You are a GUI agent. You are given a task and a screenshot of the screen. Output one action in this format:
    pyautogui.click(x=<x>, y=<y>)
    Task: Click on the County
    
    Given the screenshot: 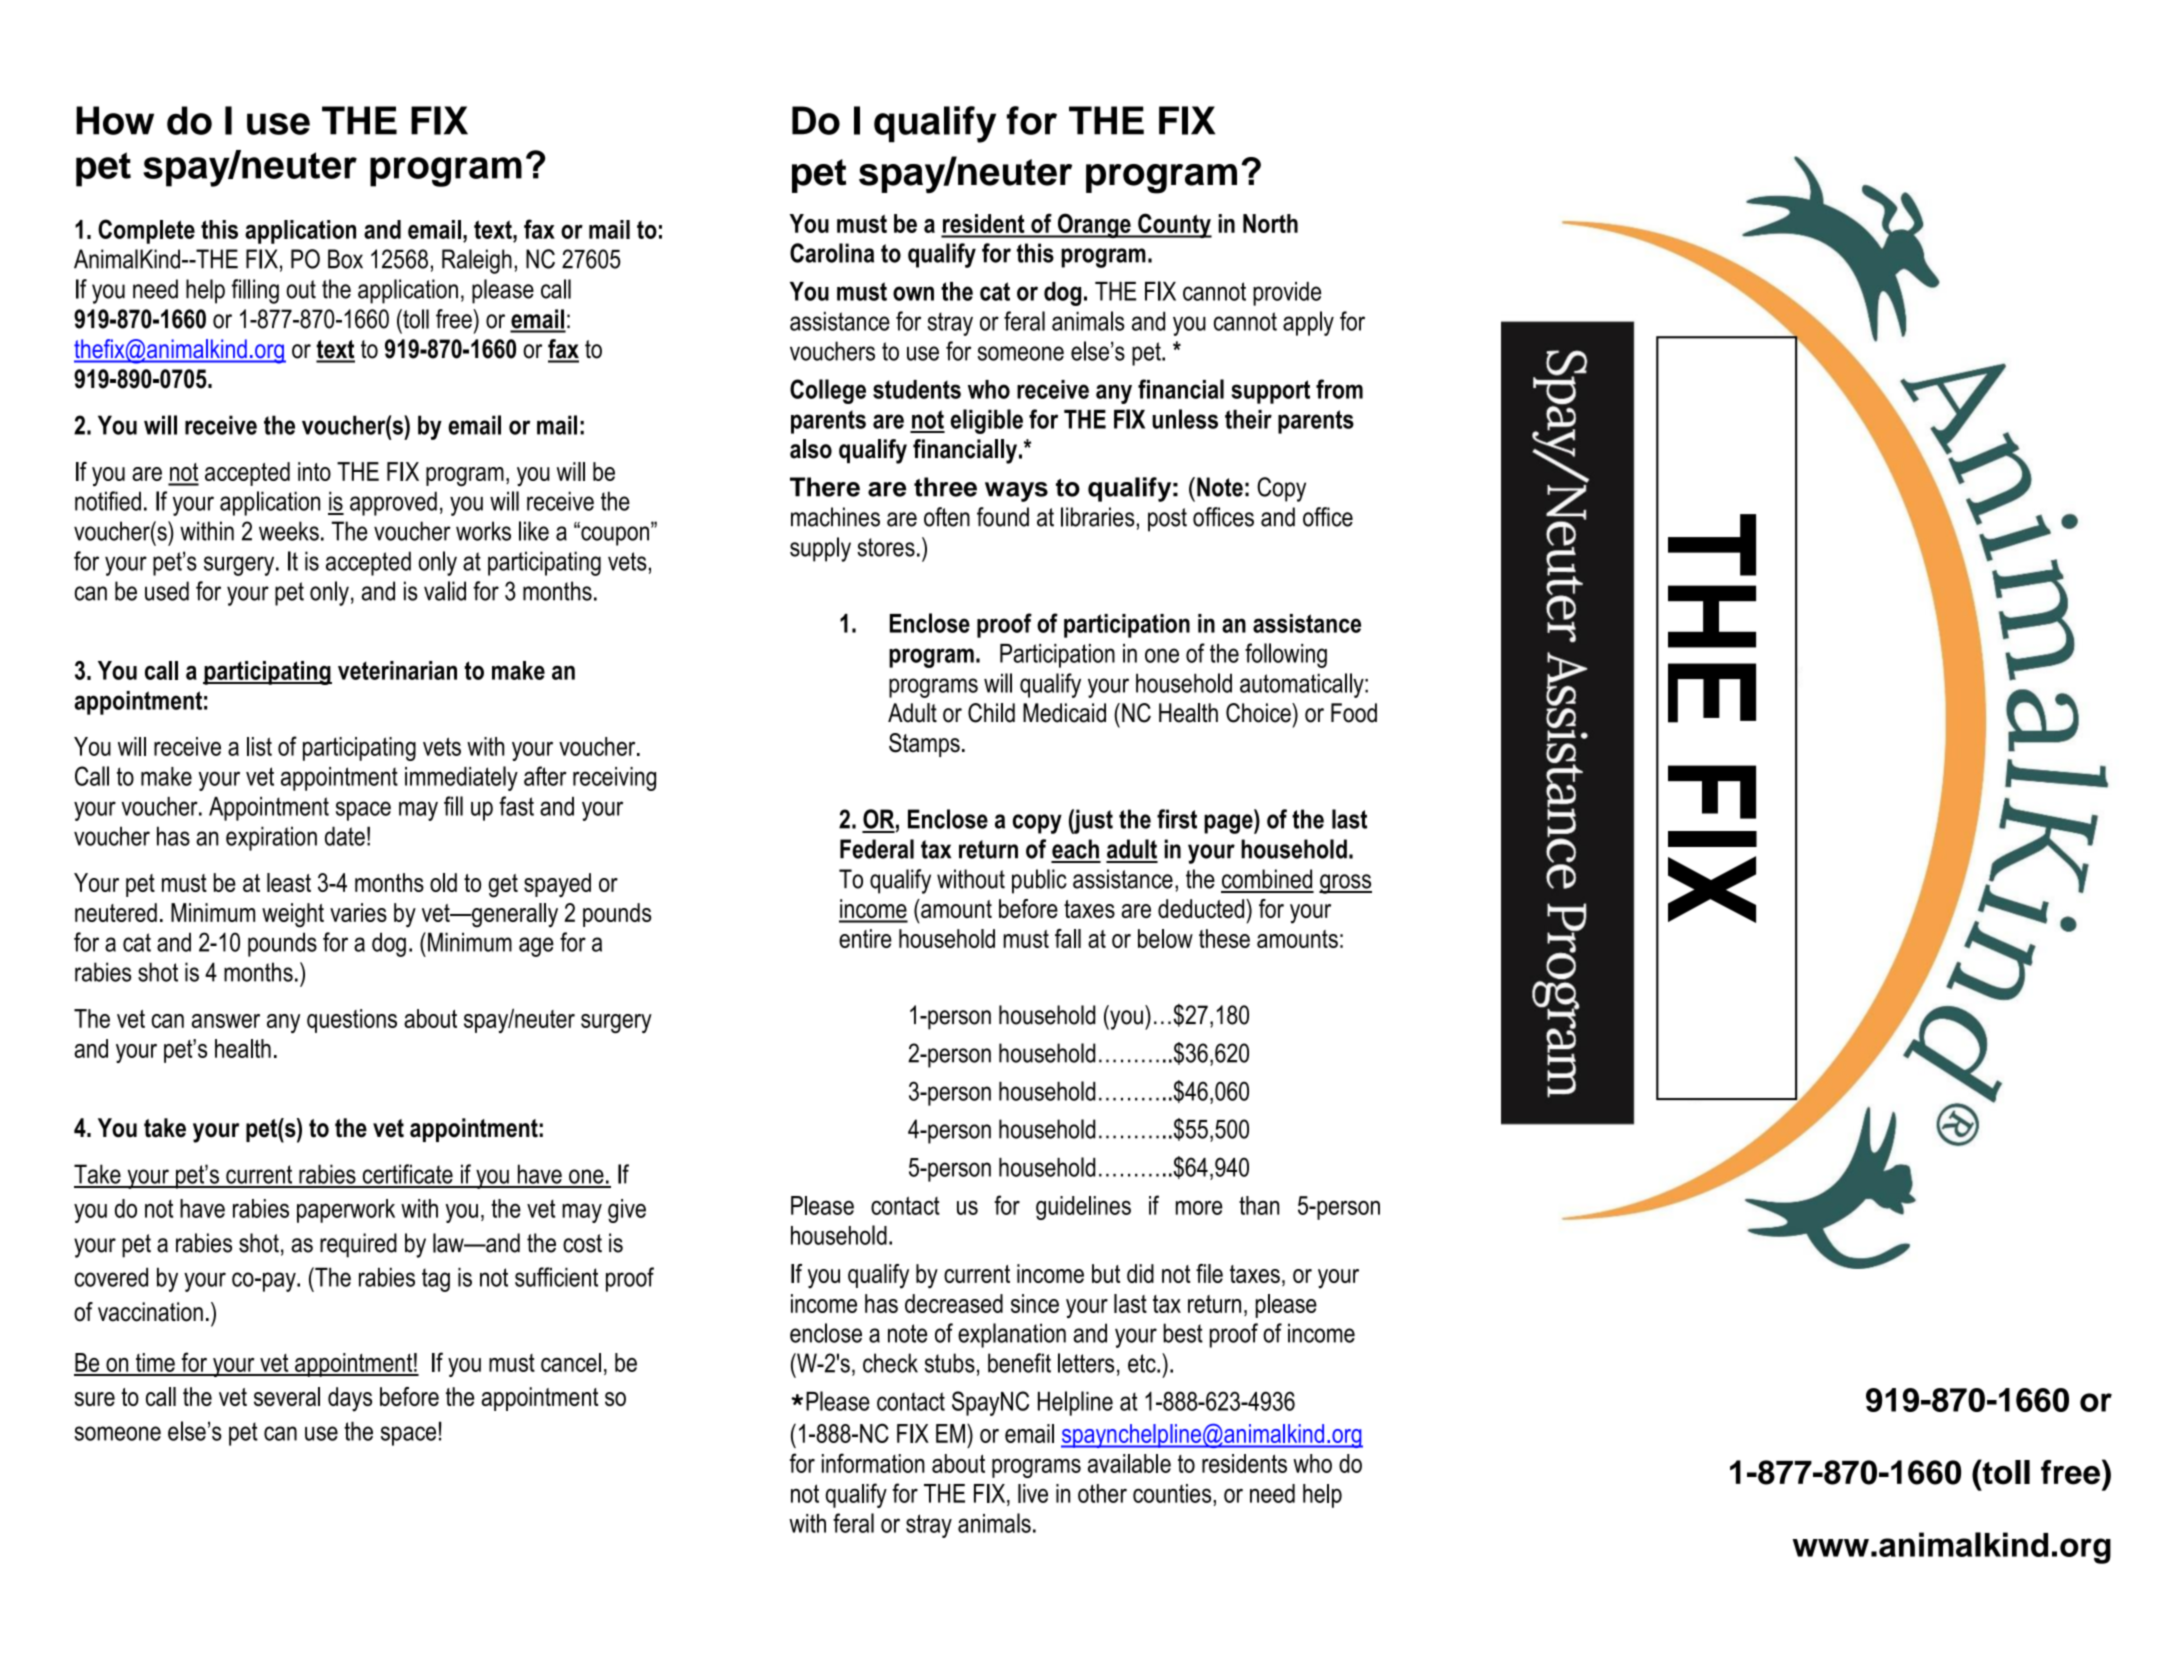 What is the action you would take?
    pyautogui.click(x=1174, y=225)
